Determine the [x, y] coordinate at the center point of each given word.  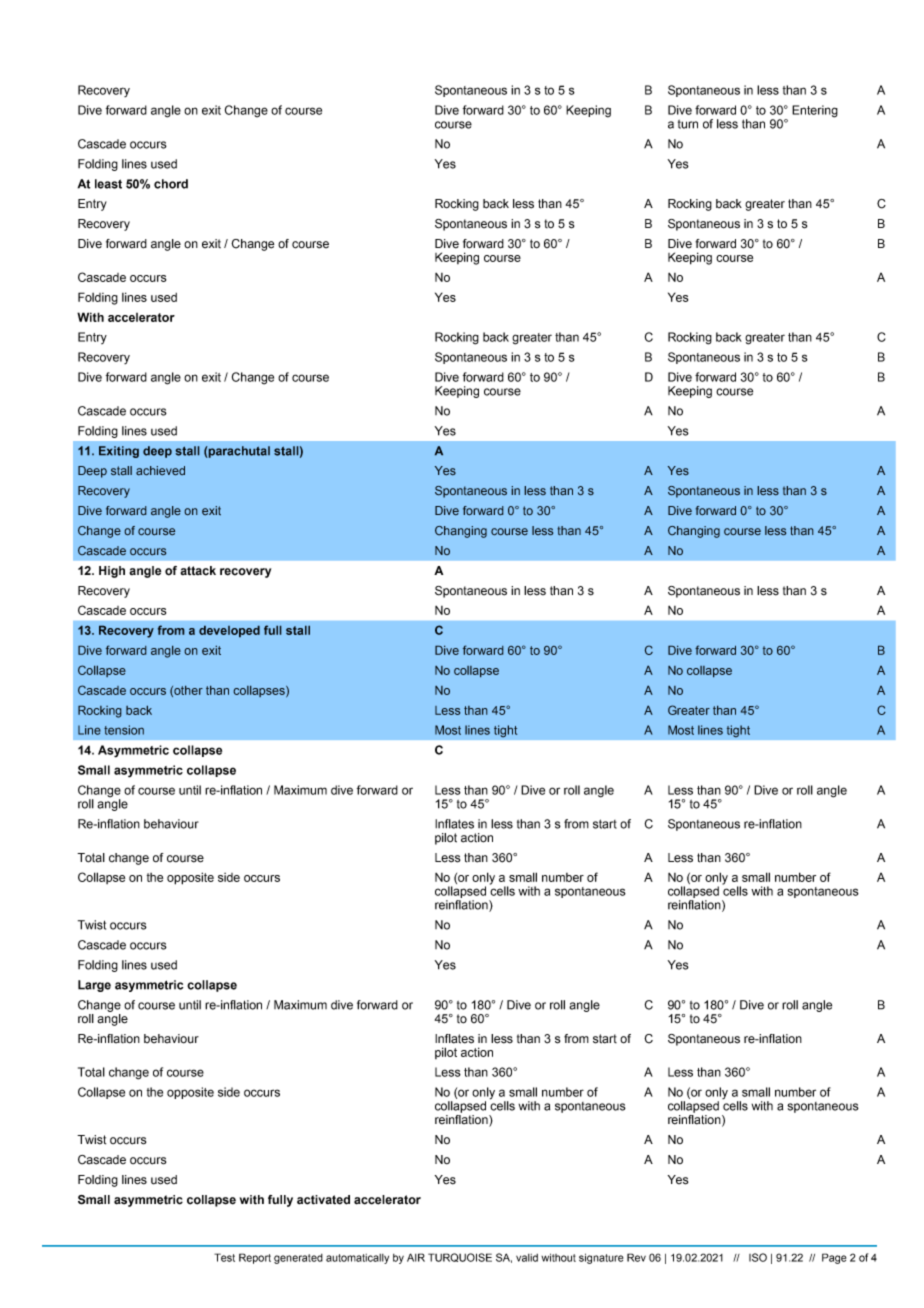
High [112, 572]
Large [94, 986]
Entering [815, 111]
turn [688, 124]
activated [323, 1200]
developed [229, 631]
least [108, 184]
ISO [758, 1257]
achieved [160, 471]
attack [198, 571]
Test [224, 1257]
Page [834, 1258]
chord [171, 184]
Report [255, 1258]
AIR [416, 1257]
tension [124, 730]
